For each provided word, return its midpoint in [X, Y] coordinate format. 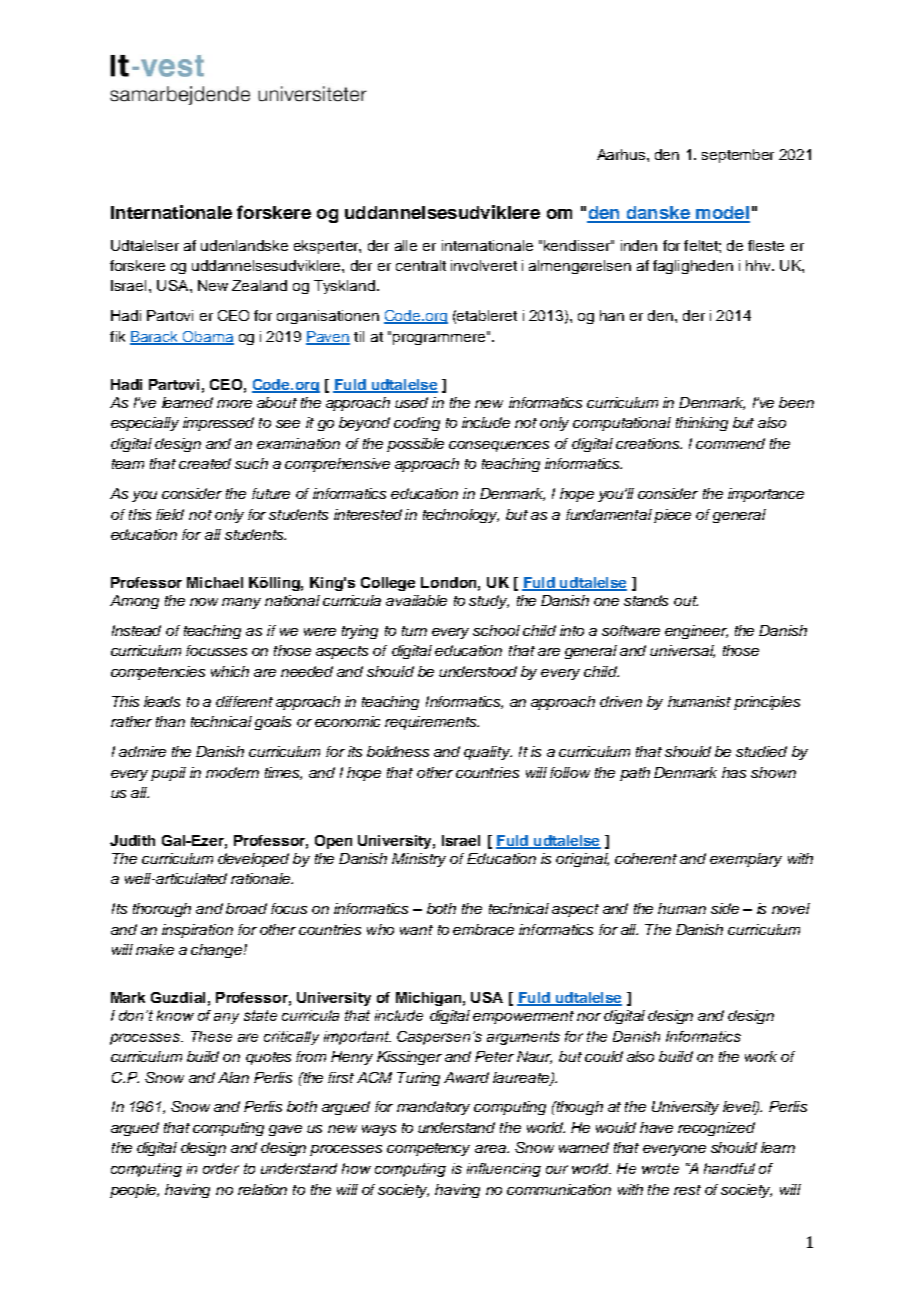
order [221, 1168]
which [230, 671]
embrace [483, 929]
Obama [207, 338]
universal [682, 651]
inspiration [197, 931]
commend [730, 443]
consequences [499, 446]
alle [406, 245]
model [722, 214]
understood [478, 671]
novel [791, 908]
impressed [218, 424]
